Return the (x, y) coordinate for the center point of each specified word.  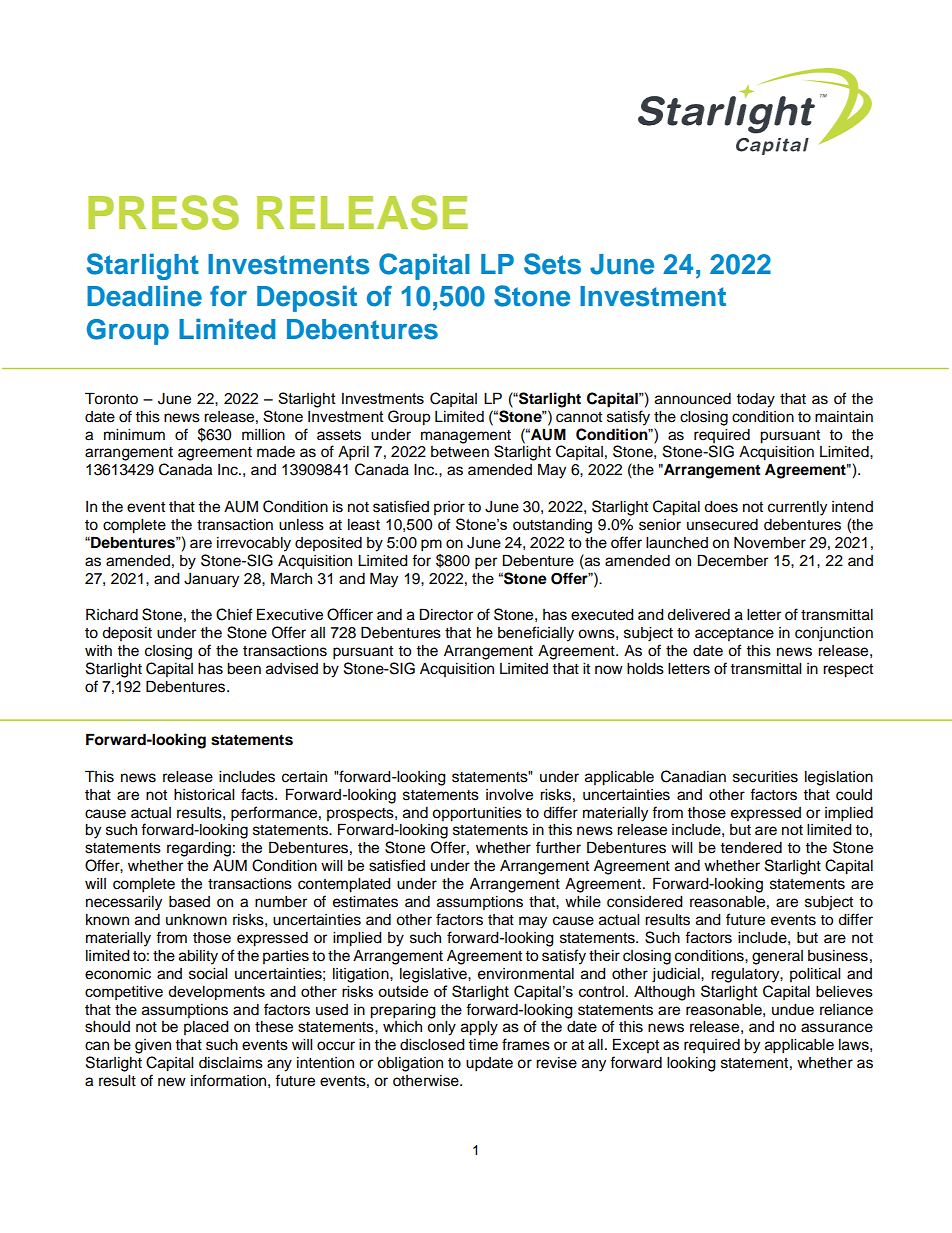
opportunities (477, 814)
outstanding (552, 526)
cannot (579, 417)
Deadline (144, 296)
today (755, 400)
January (211, 580)
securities (765, 777)
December (733, 560)
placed (206, 1028)
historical (204, 795)
